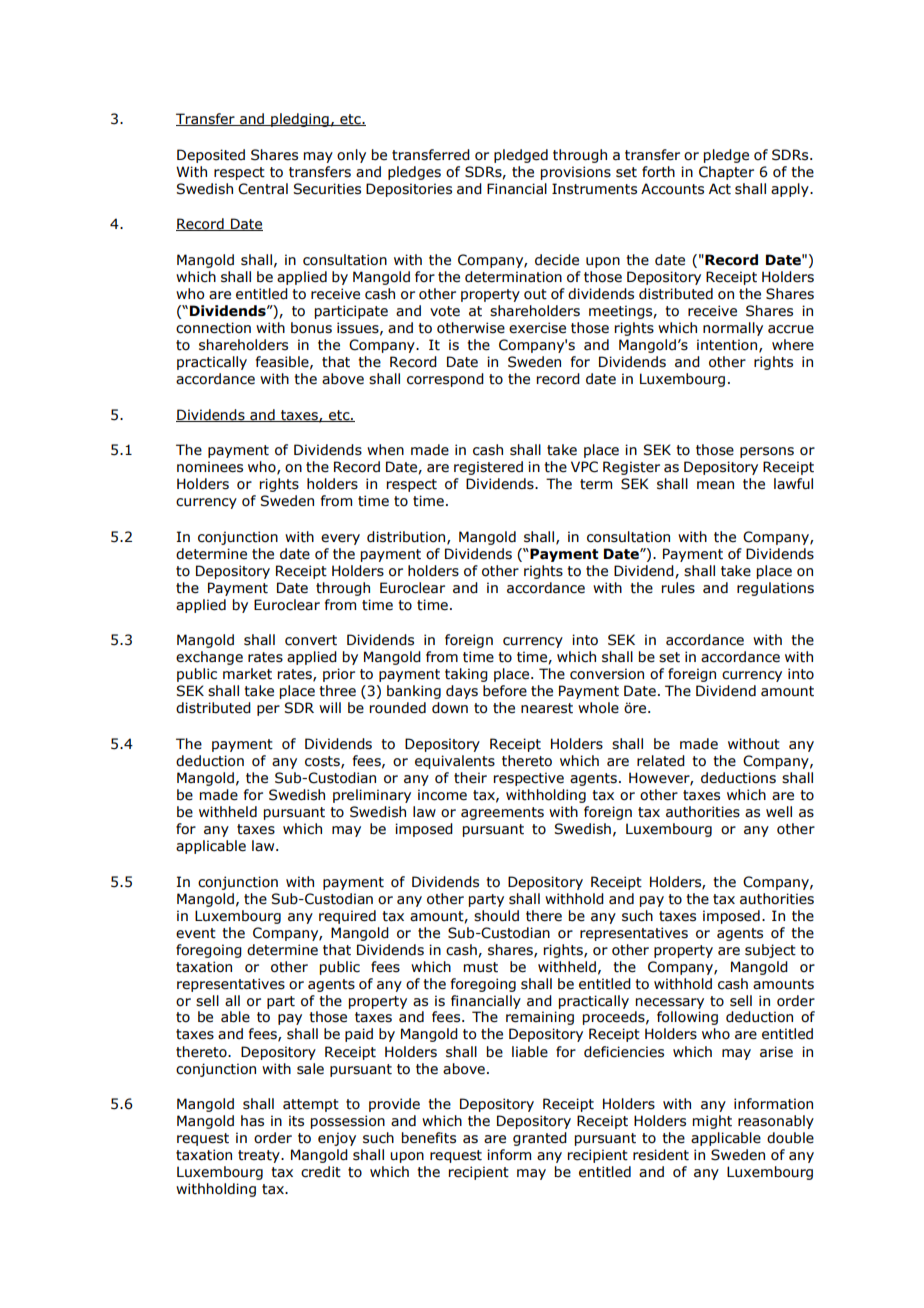  I want to click on Chapter, so click(726, 173).
